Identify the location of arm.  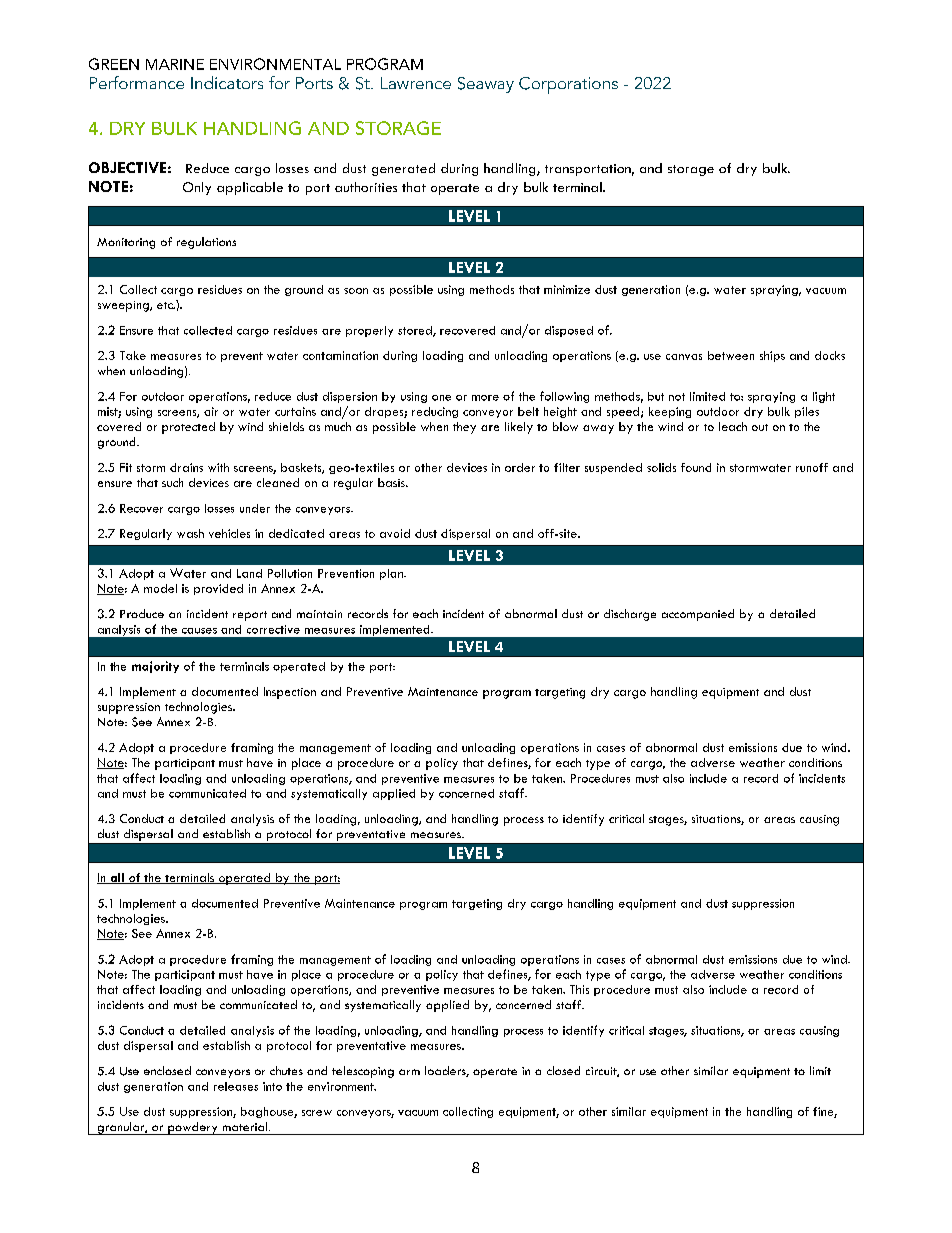
(409, 1072).
